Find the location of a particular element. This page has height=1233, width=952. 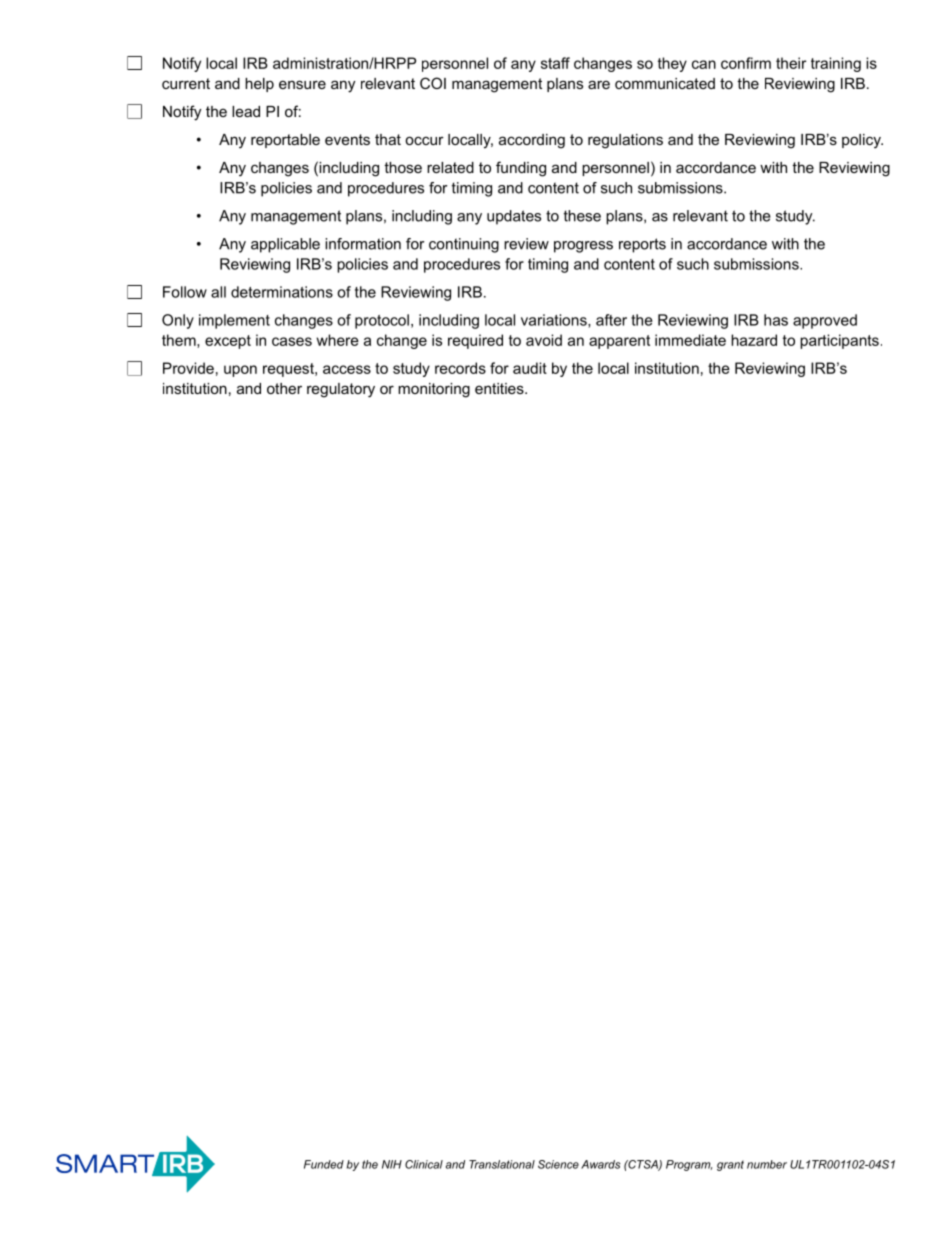

audit is located at coordinates (530, 368).
